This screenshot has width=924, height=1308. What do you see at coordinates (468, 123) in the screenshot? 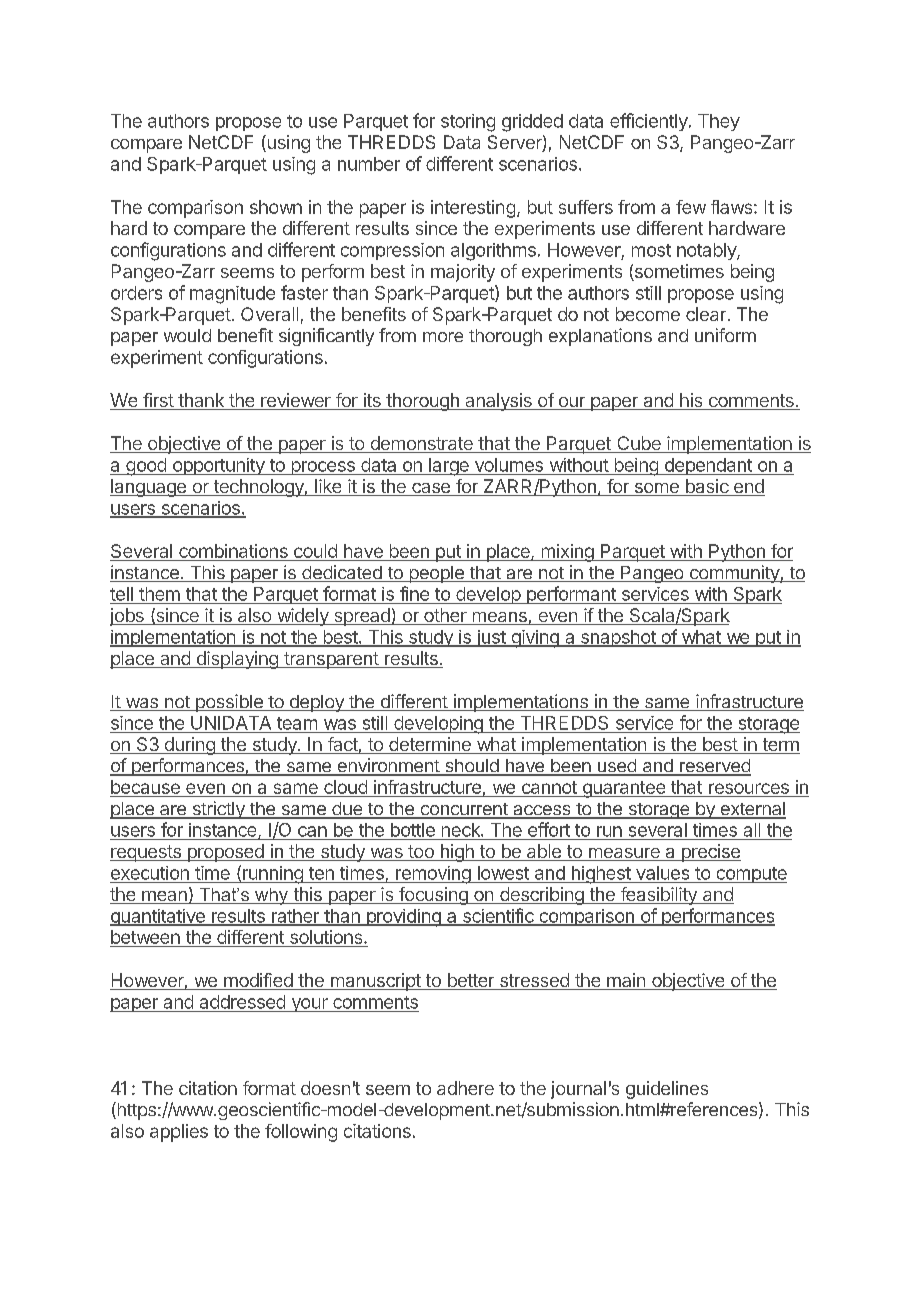
I see `storing` at bounding box center [468, 123].
